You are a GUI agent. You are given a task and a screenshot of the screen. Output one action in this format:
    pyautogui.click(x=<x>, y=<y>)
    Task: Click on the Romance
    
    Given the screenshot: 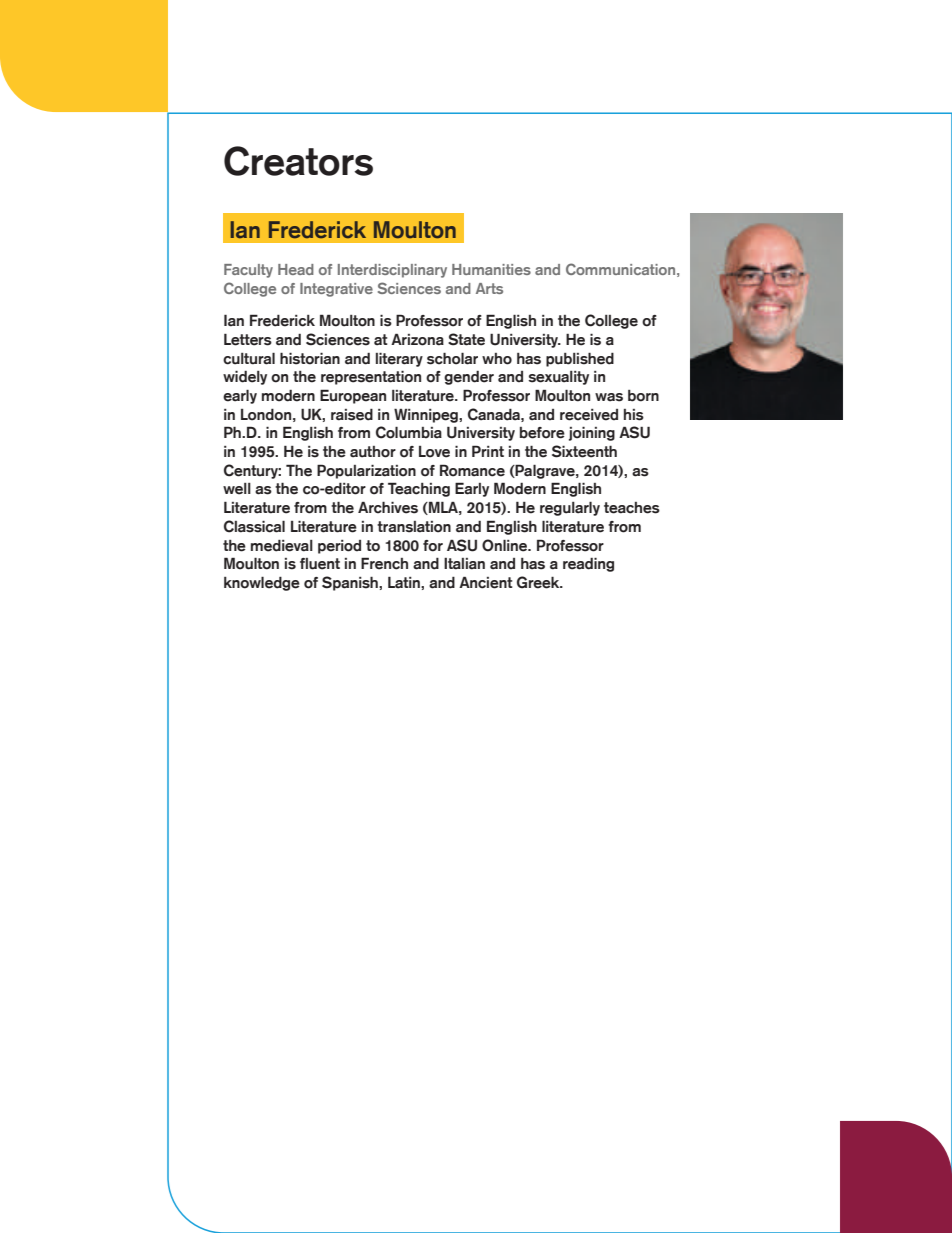 What is the action you would take?
    pyautogui.click(x=472, y=470)
